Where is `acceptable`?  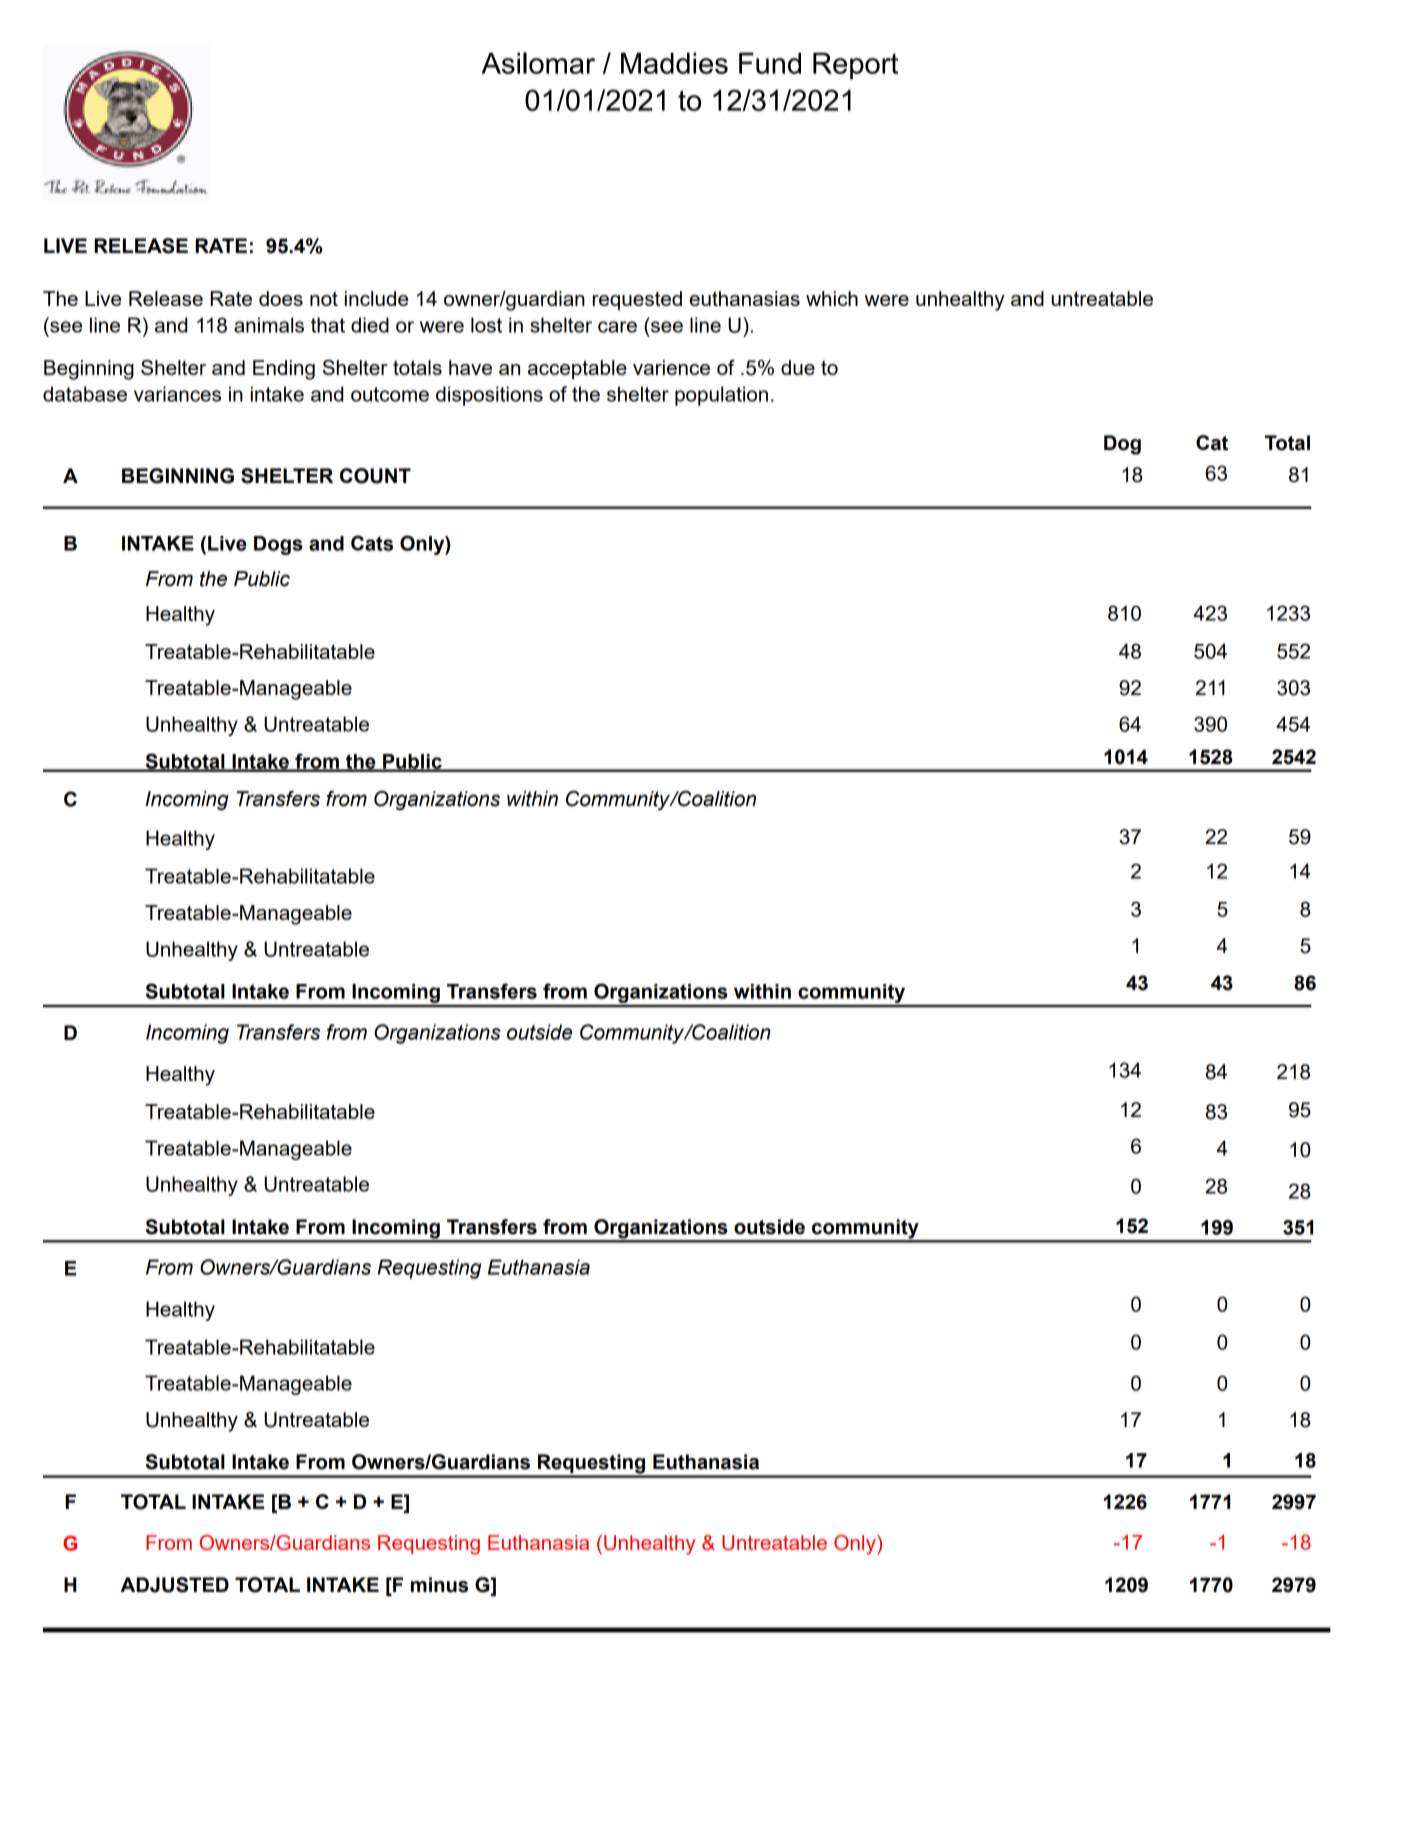
acceptable is located at coordinates (577, 370).
